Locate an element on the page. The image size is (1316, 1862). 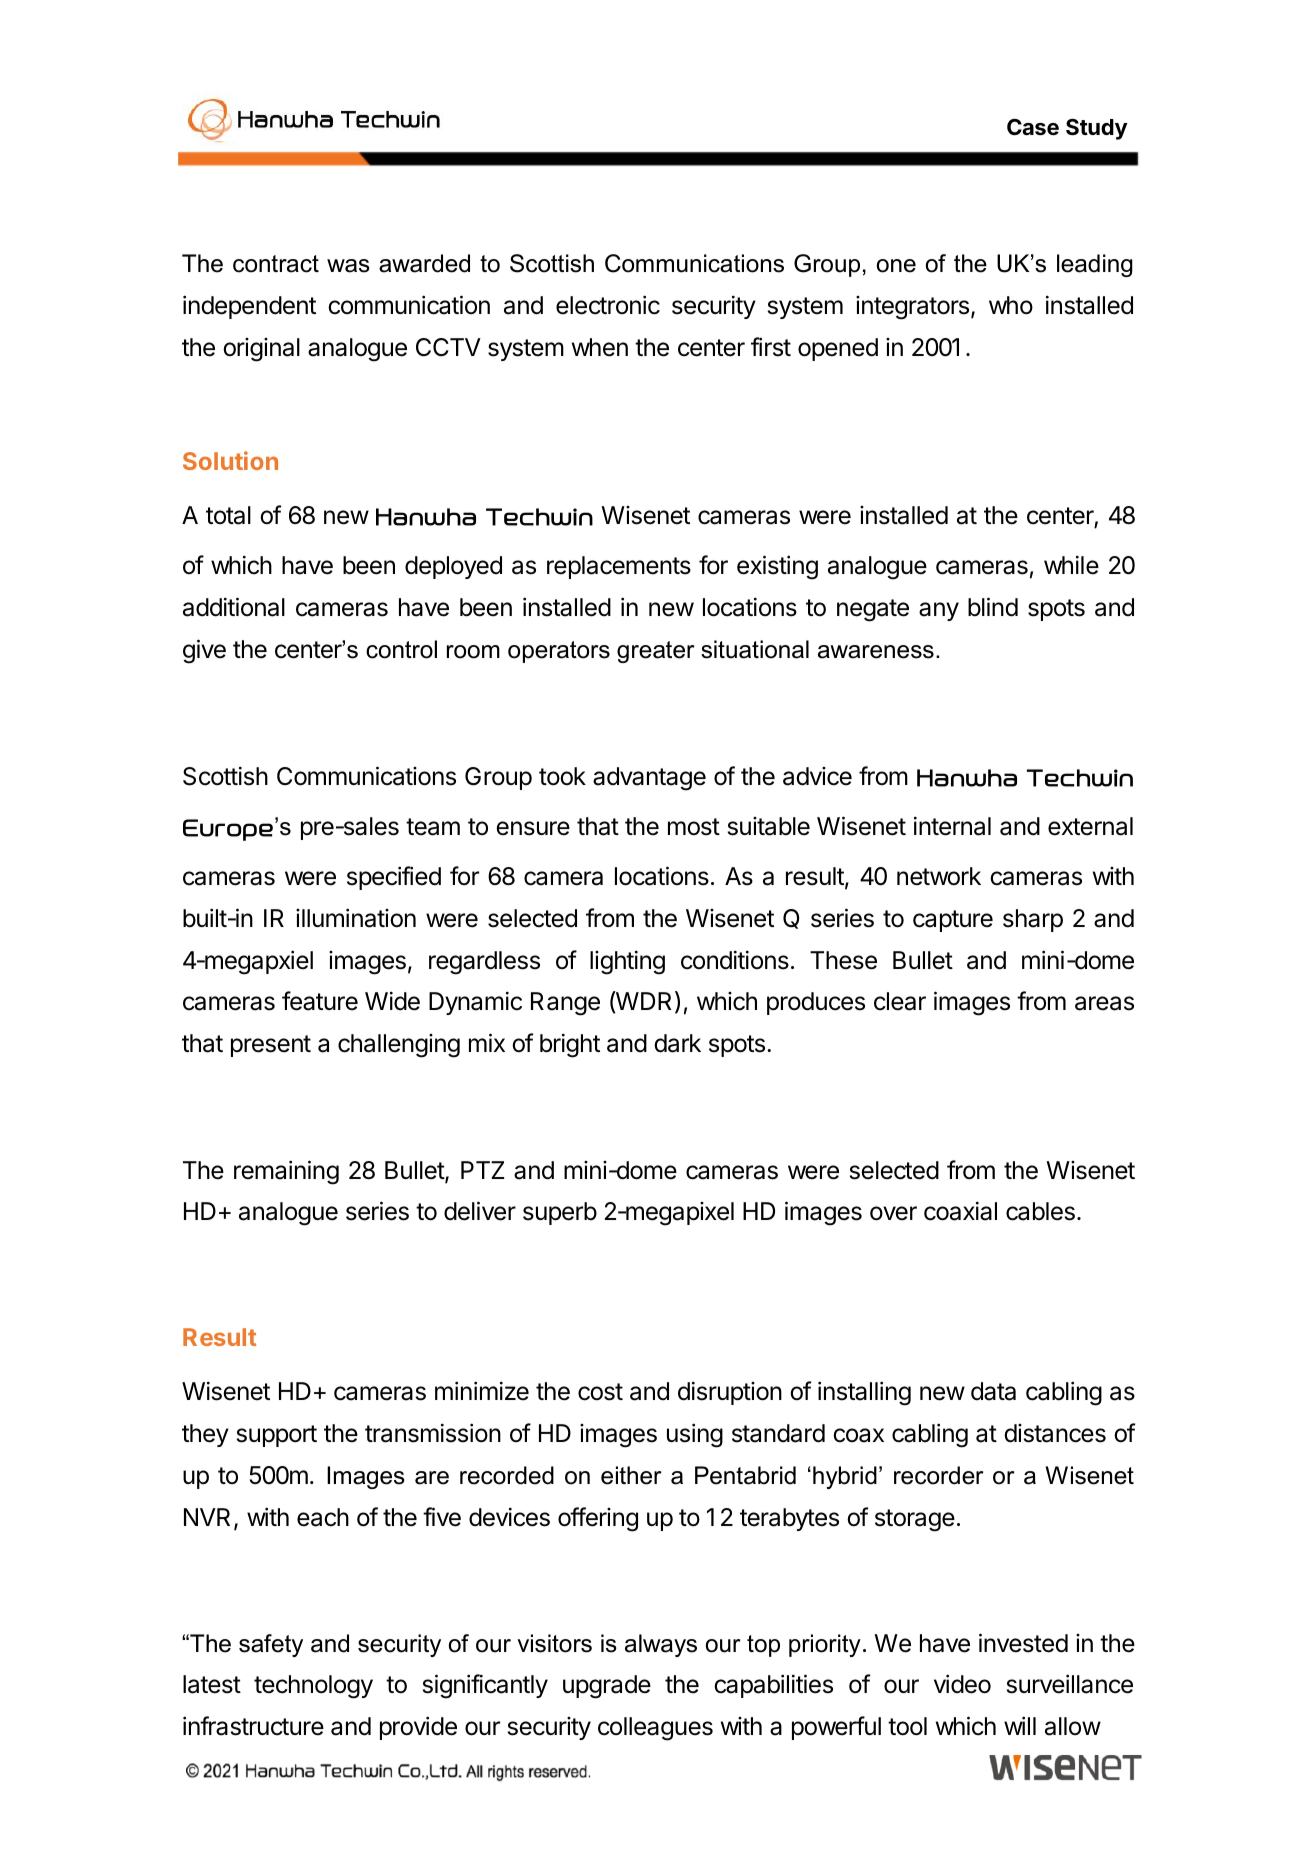
contract is located at coordinates (276, 264).
